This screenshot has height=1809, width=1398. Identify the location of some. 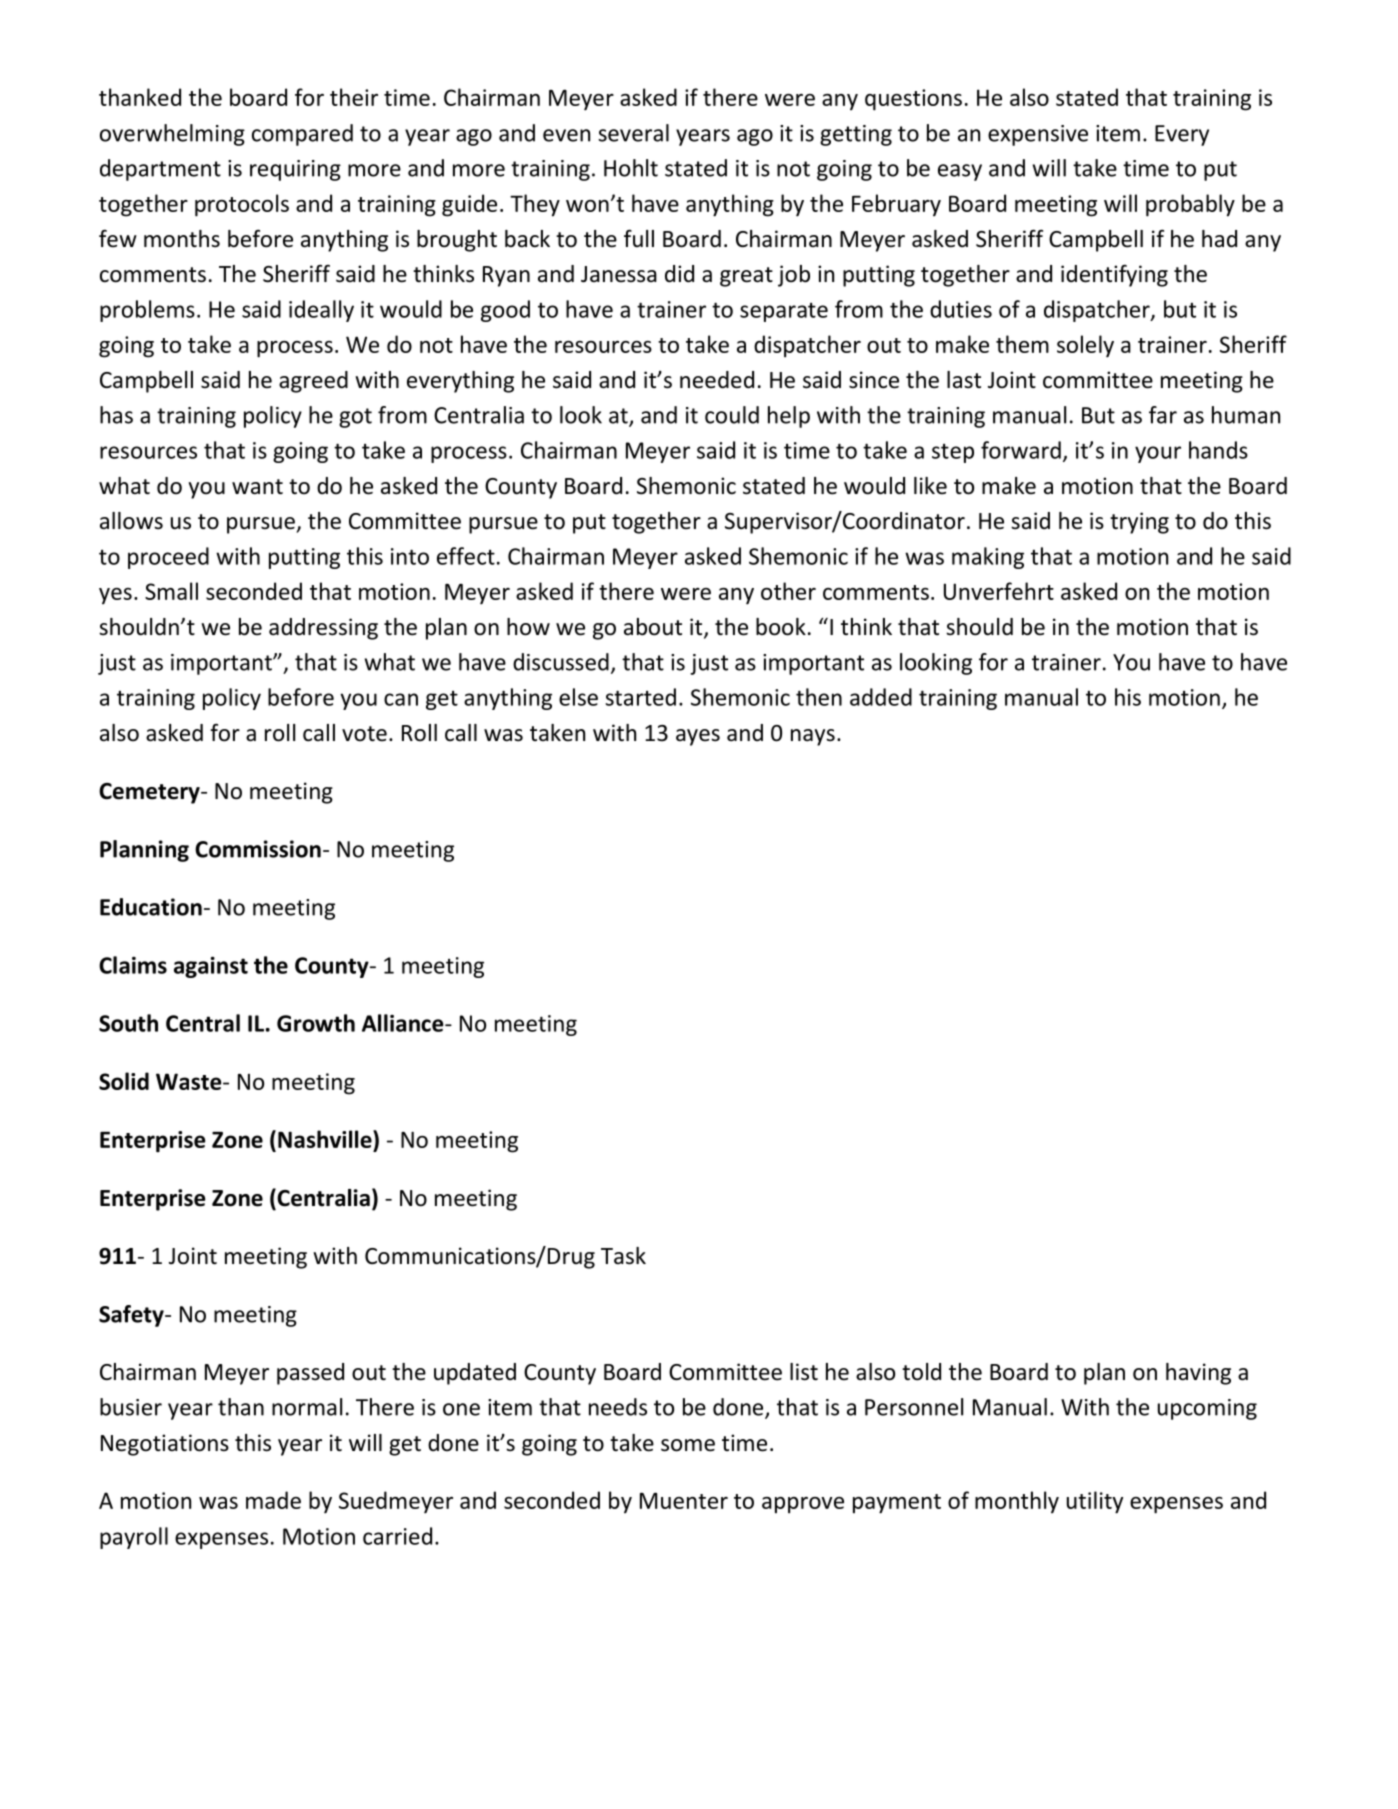
(688, 1445).
